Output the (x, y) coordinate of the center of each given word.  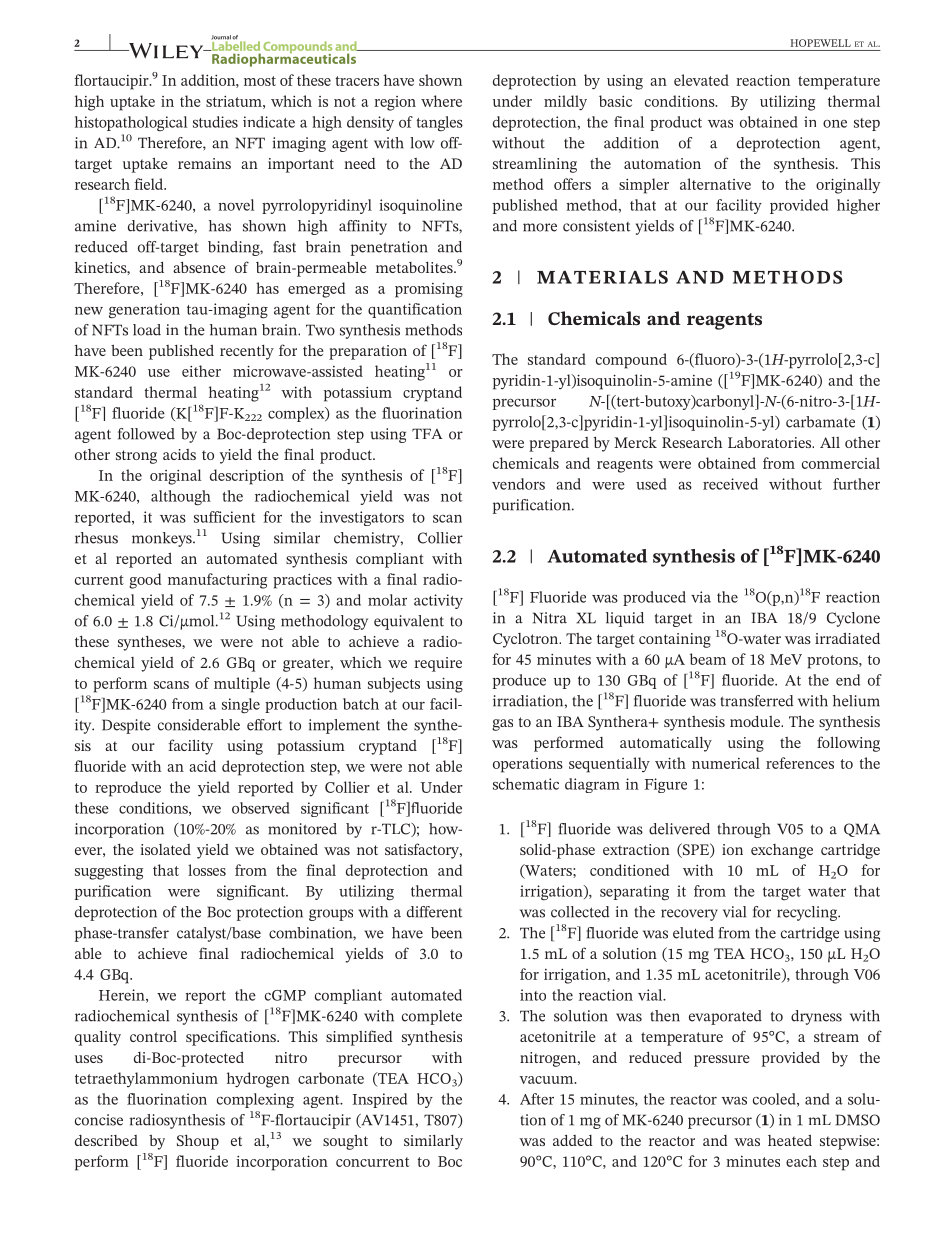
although (181, 498)
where (441, 101)
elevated (701, 80)
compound (631, 361)
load (147, 330)
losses (207, 870)
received (730, 484)
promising (429, 290)
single (241, 705)
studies (215, 122)
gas (502, 725)
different (434, 912)
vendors (518, 484)
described (106, 1140)
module (756, 721)
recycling (808, 913)
